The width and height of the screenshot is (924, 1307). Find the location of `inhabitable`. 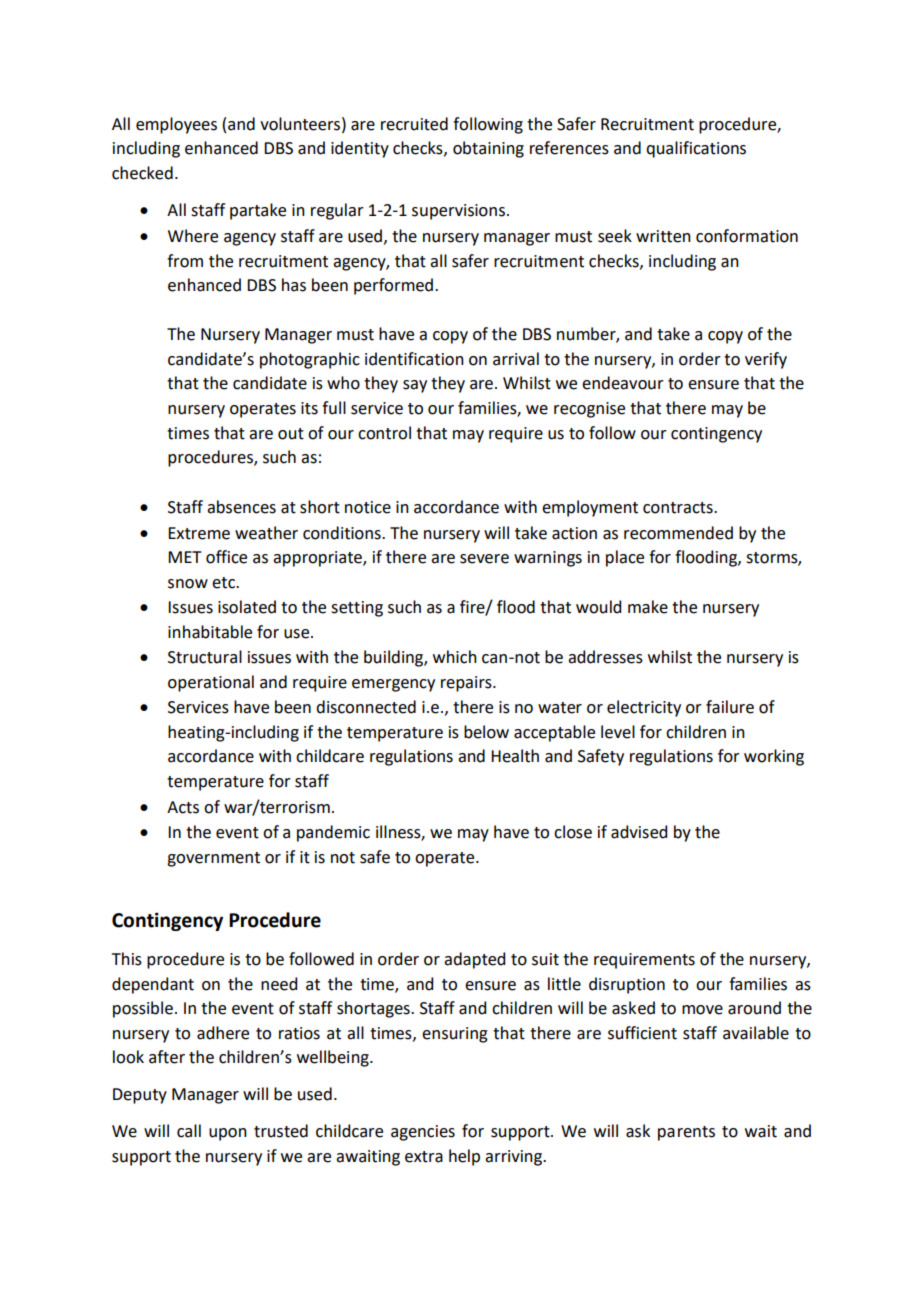

inhabitable is located at coordinates (210, 632).
